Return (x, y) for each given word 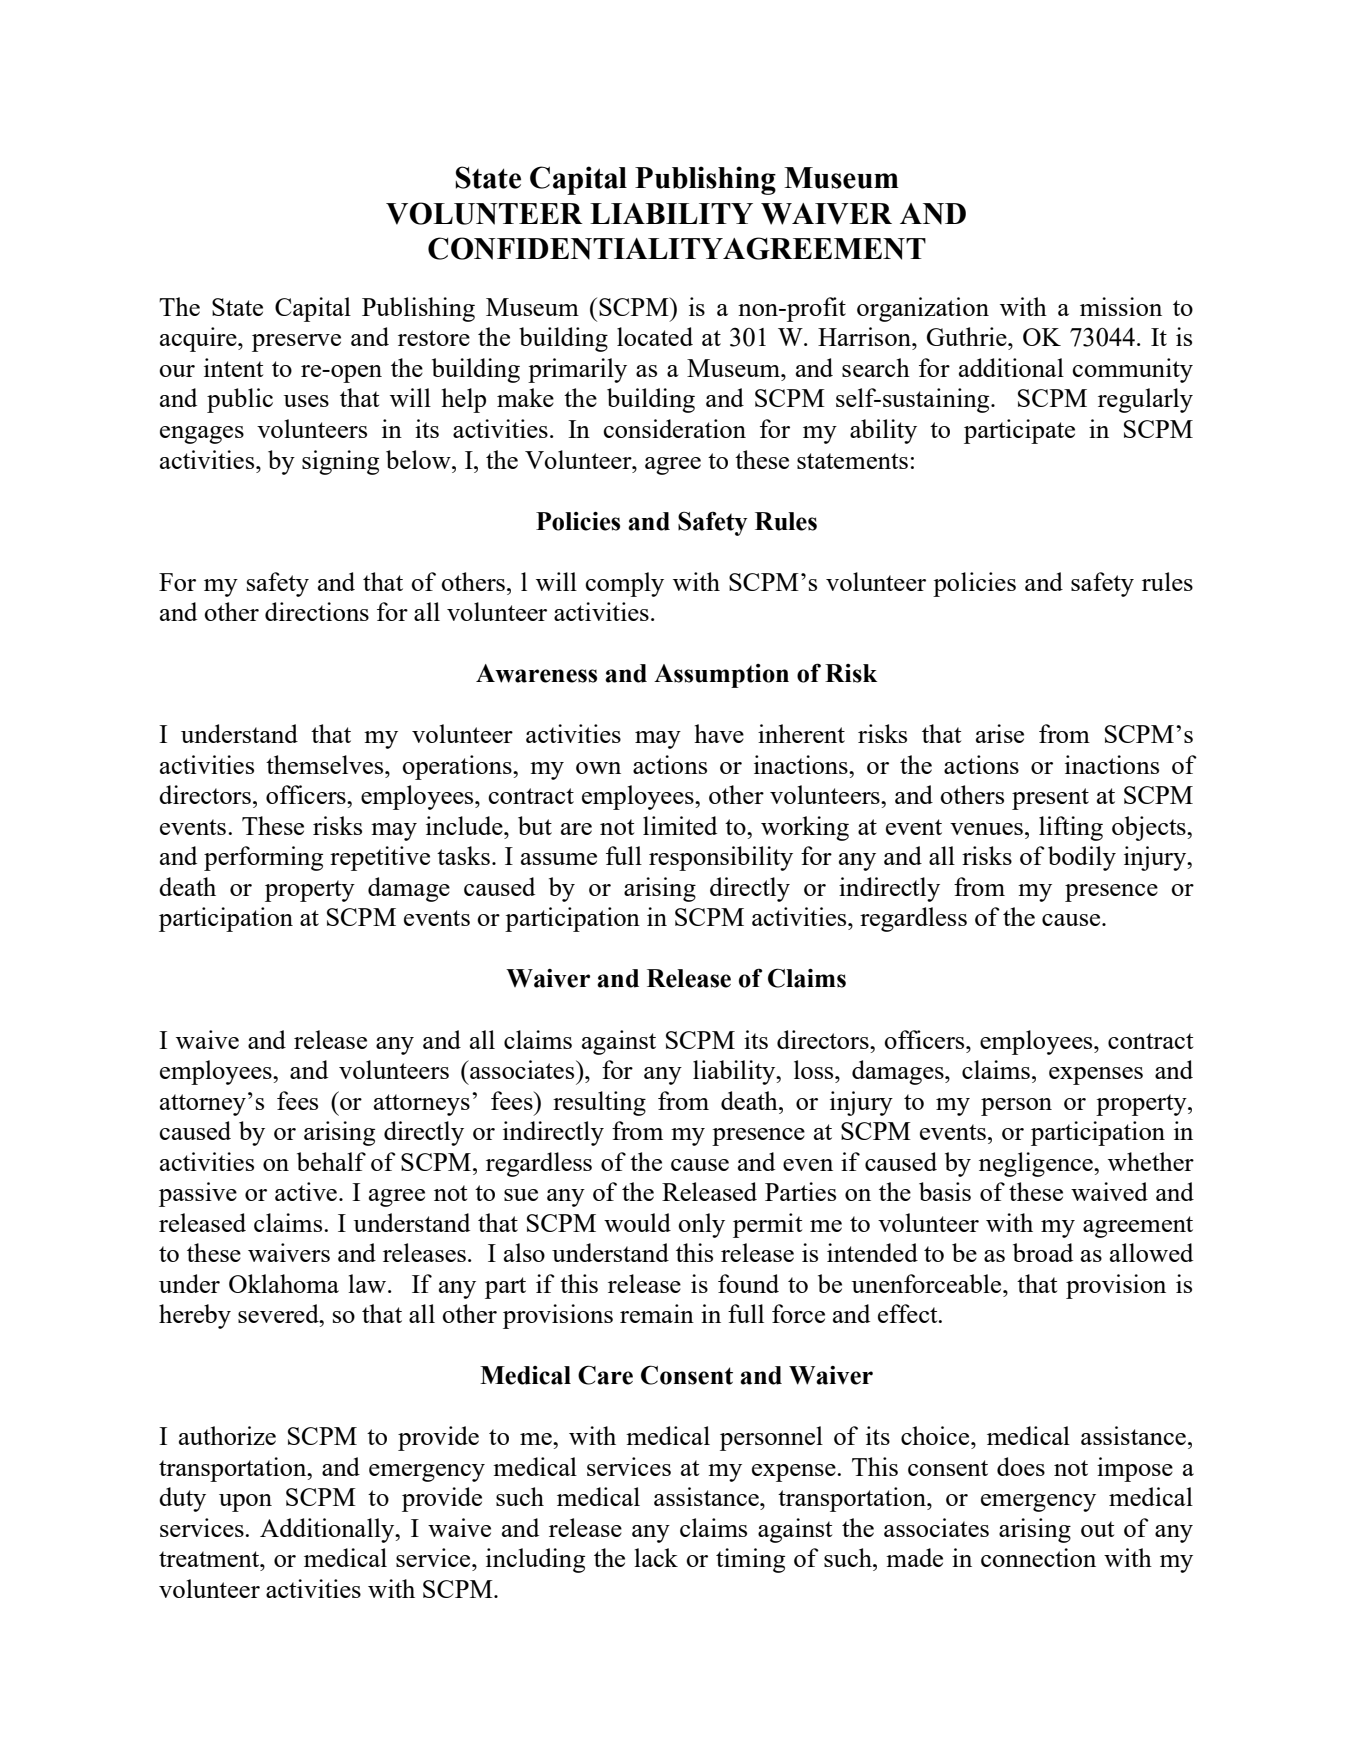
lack (656, 1557)
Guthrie (968, 336)
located (655, 336)
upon (245, 1503)
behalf (331, 1161)
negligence (1037, 1164)
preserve (296, 343)
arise (1000, 733)
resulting (599, 1103)
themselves (326, 764)
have (719, 733)
